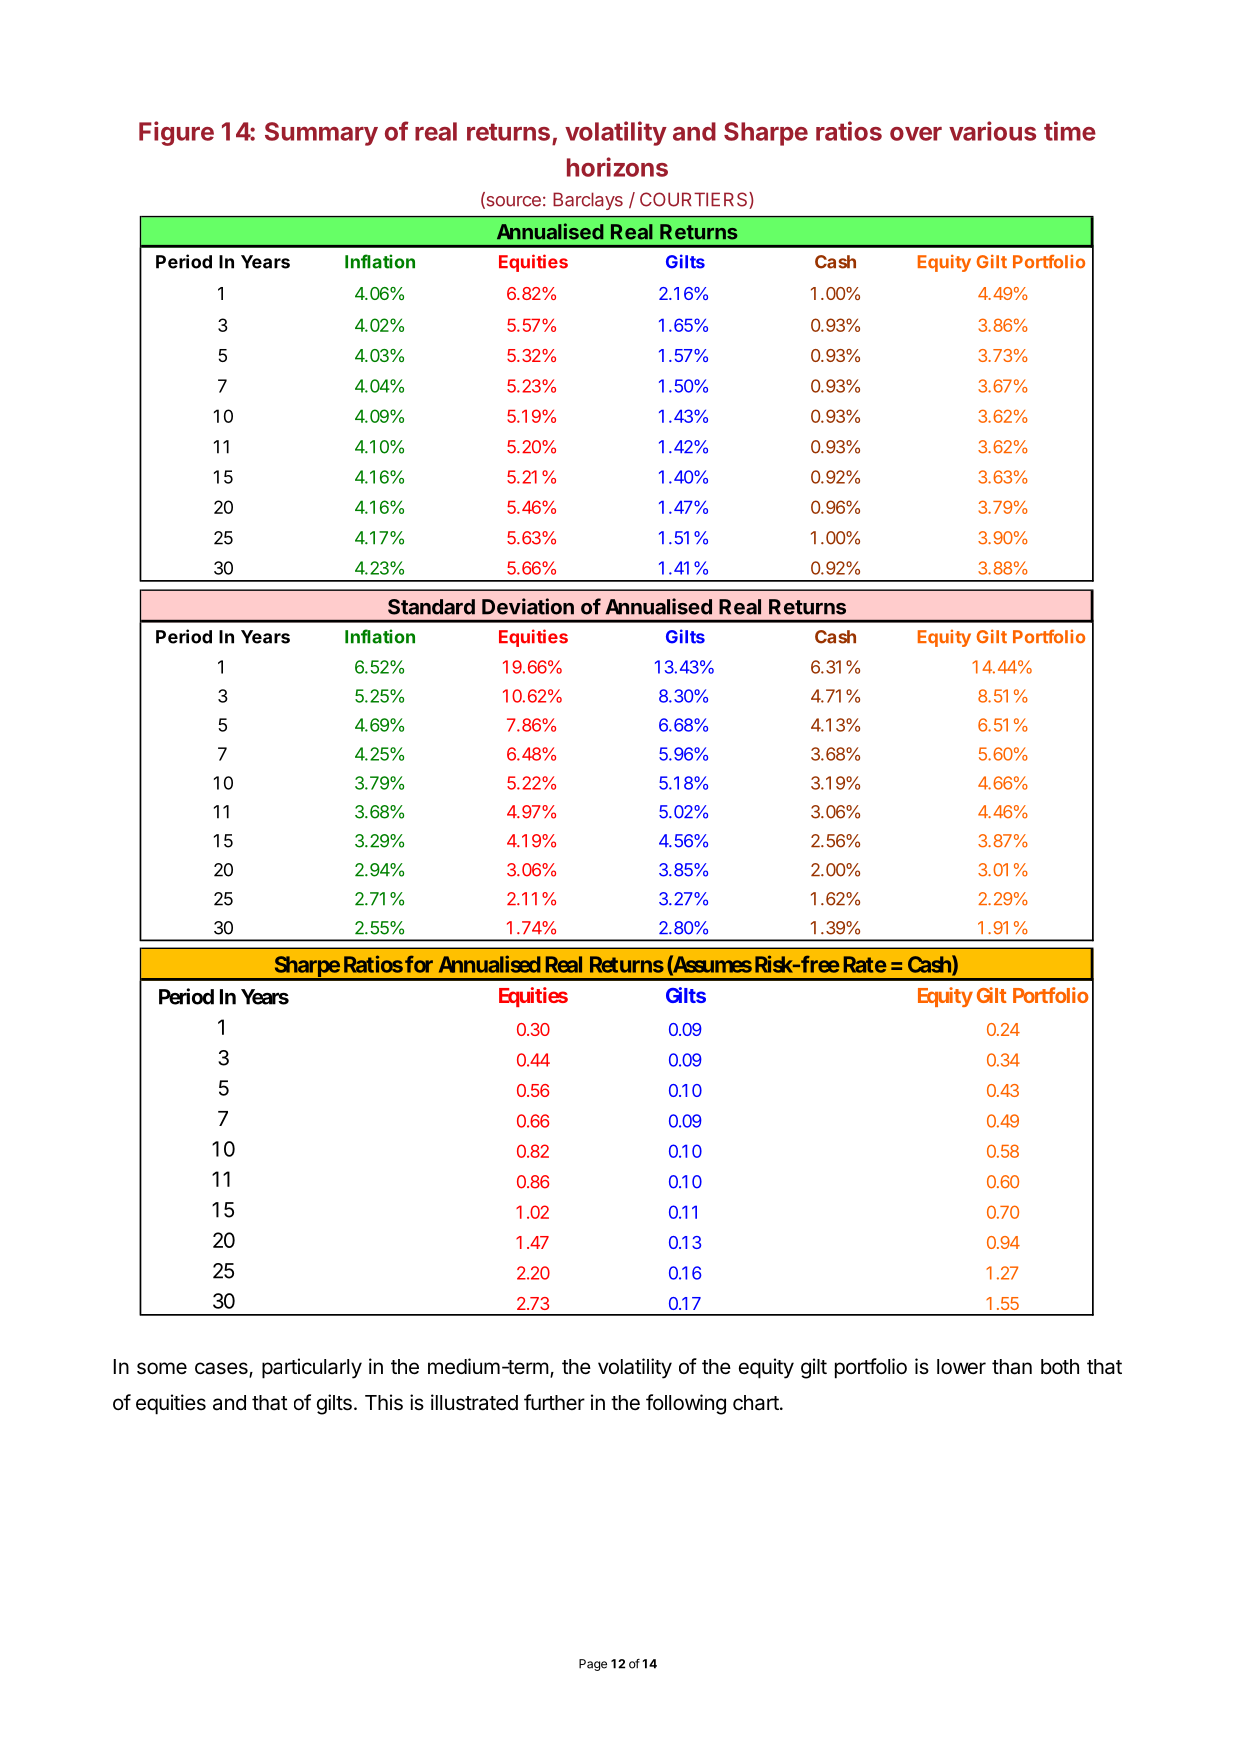 The width and height of the screenshot is (1234, 1745). Describe the element at coordinates (321, 134) in the screenshot. I see `Summary` at that location.
